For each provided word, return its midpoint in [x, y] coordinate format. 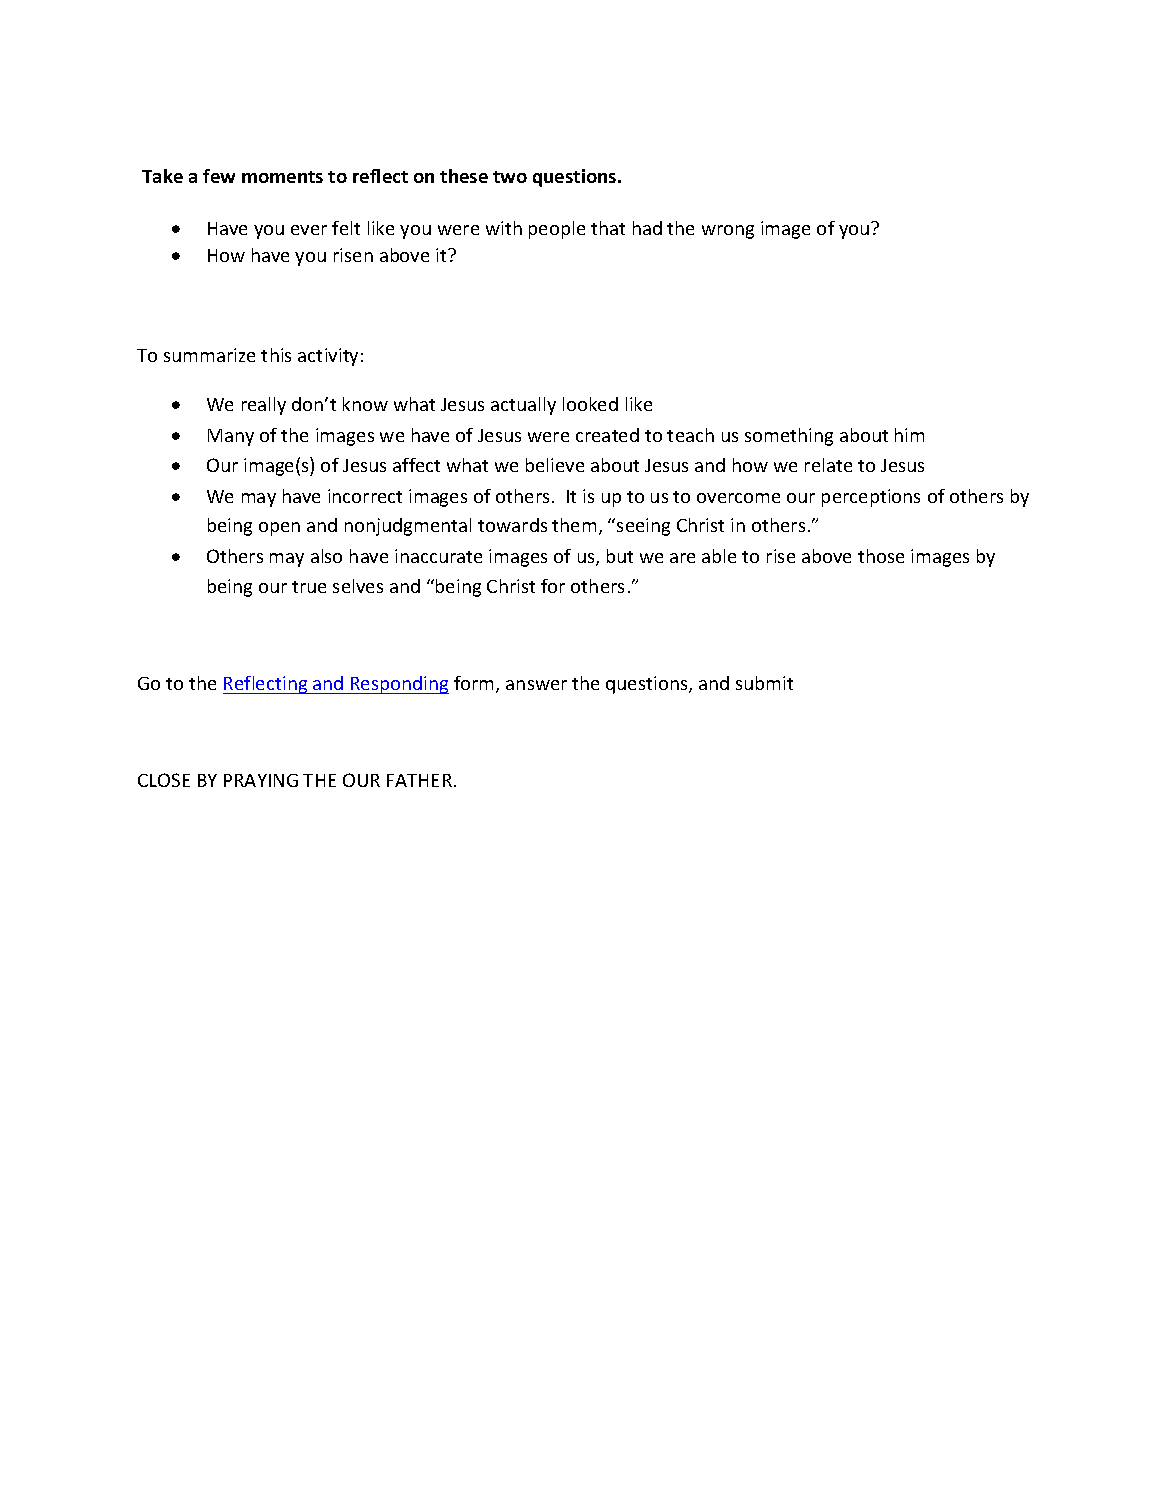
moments [282, 177]
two [510, 177]
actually [523, 406]
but [620, 556]
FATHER [419, 780]
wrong [728, 232]
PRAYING [261, 780]
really [264, 406]
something [789, 437]
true [309, 587]
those [881, 556]
